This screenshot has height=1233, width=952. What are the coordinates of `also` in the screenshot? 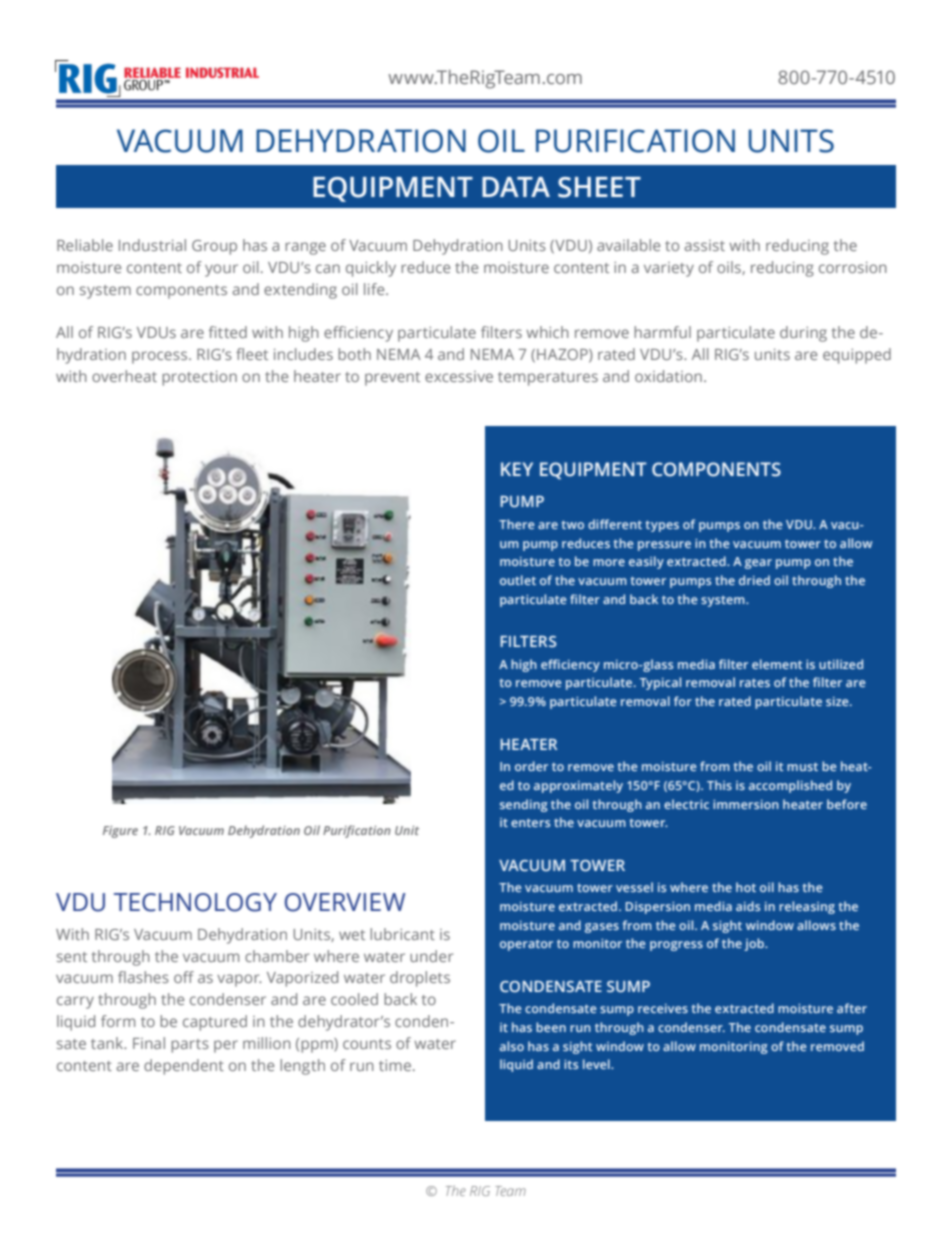 It's located at (512, 1046).
